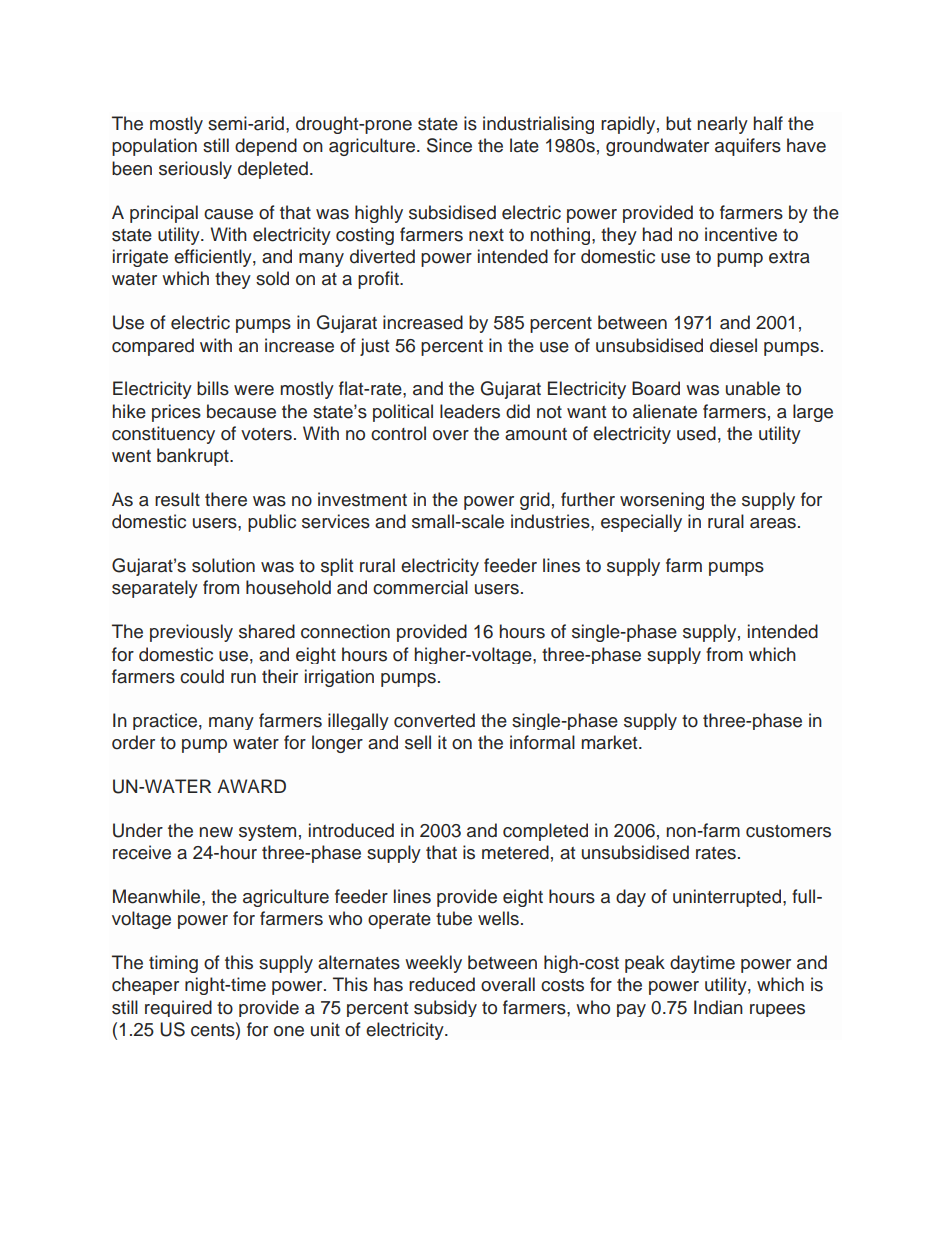 The height and width of the screenshot is (1233, 952). What do you see at coordinates (420, 587) in the screenshot?
I see `commercial` at bounding box center [420, 587].
